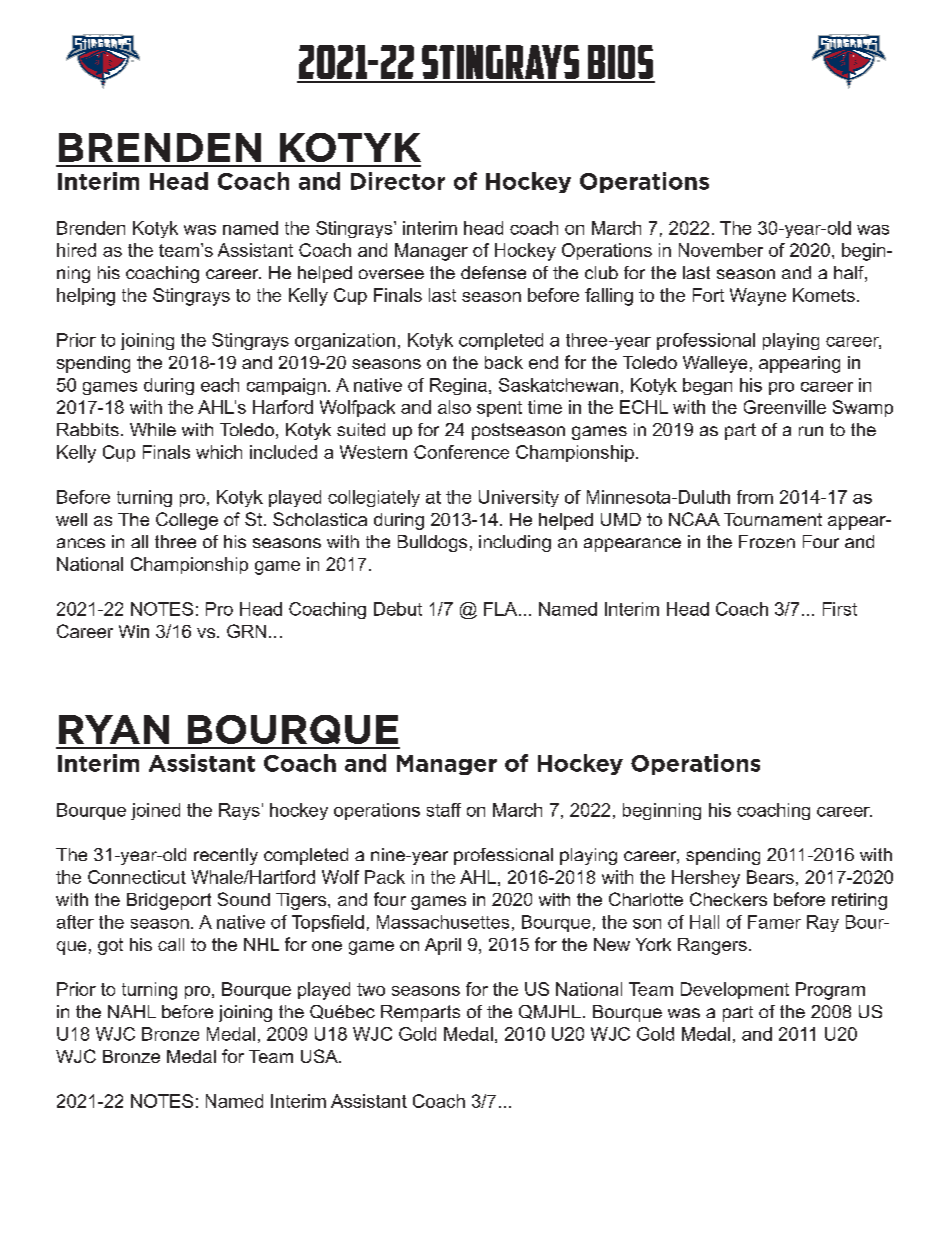 The image size is (952, 1233). Describe the element at coordinates (398, 181) in the screenshot. I see `Director` at that location.
